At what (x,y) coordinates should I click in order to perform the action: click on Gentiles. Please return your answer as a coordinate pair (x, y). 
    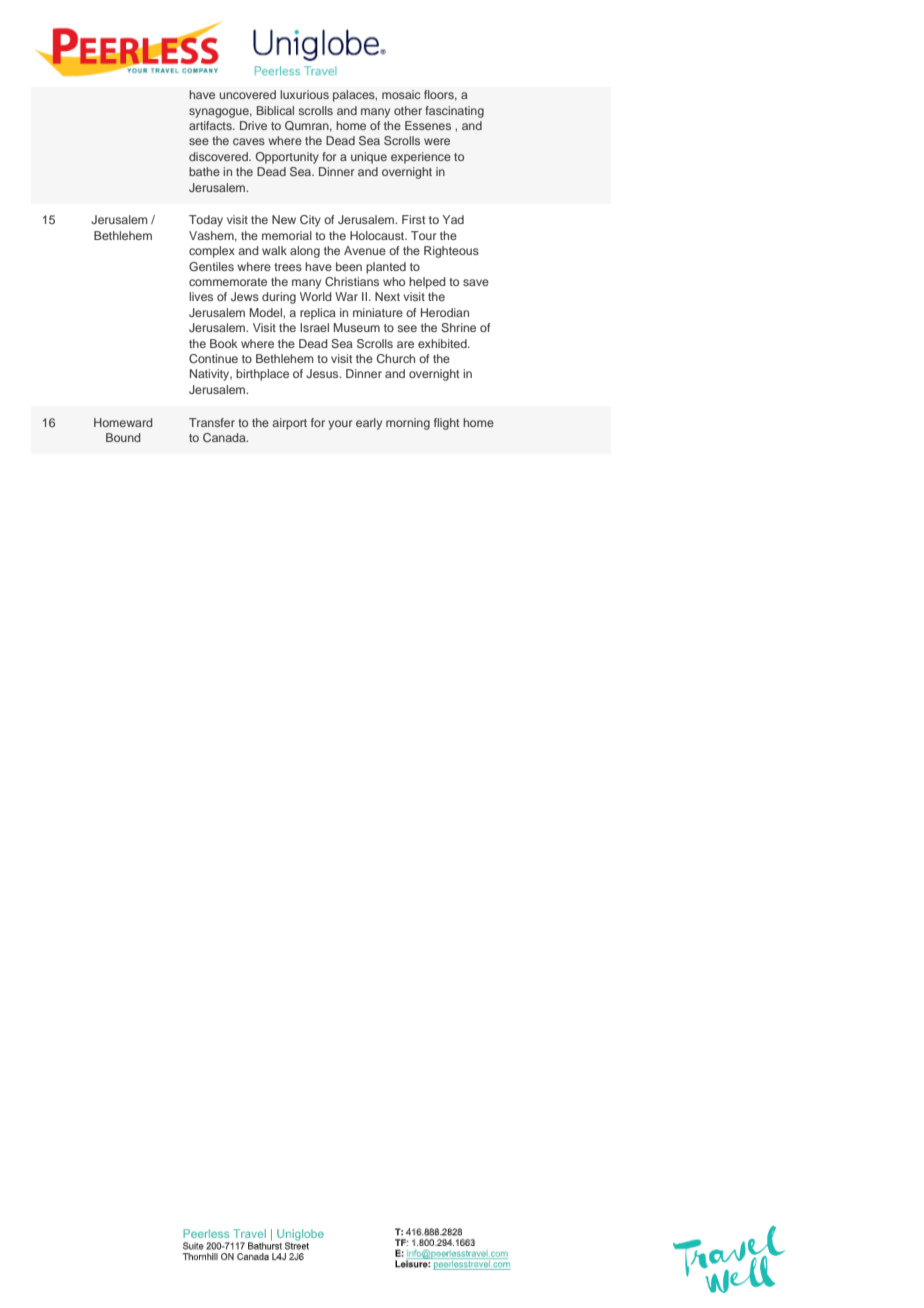
    Looking at the image, I should click on (211, 266).
